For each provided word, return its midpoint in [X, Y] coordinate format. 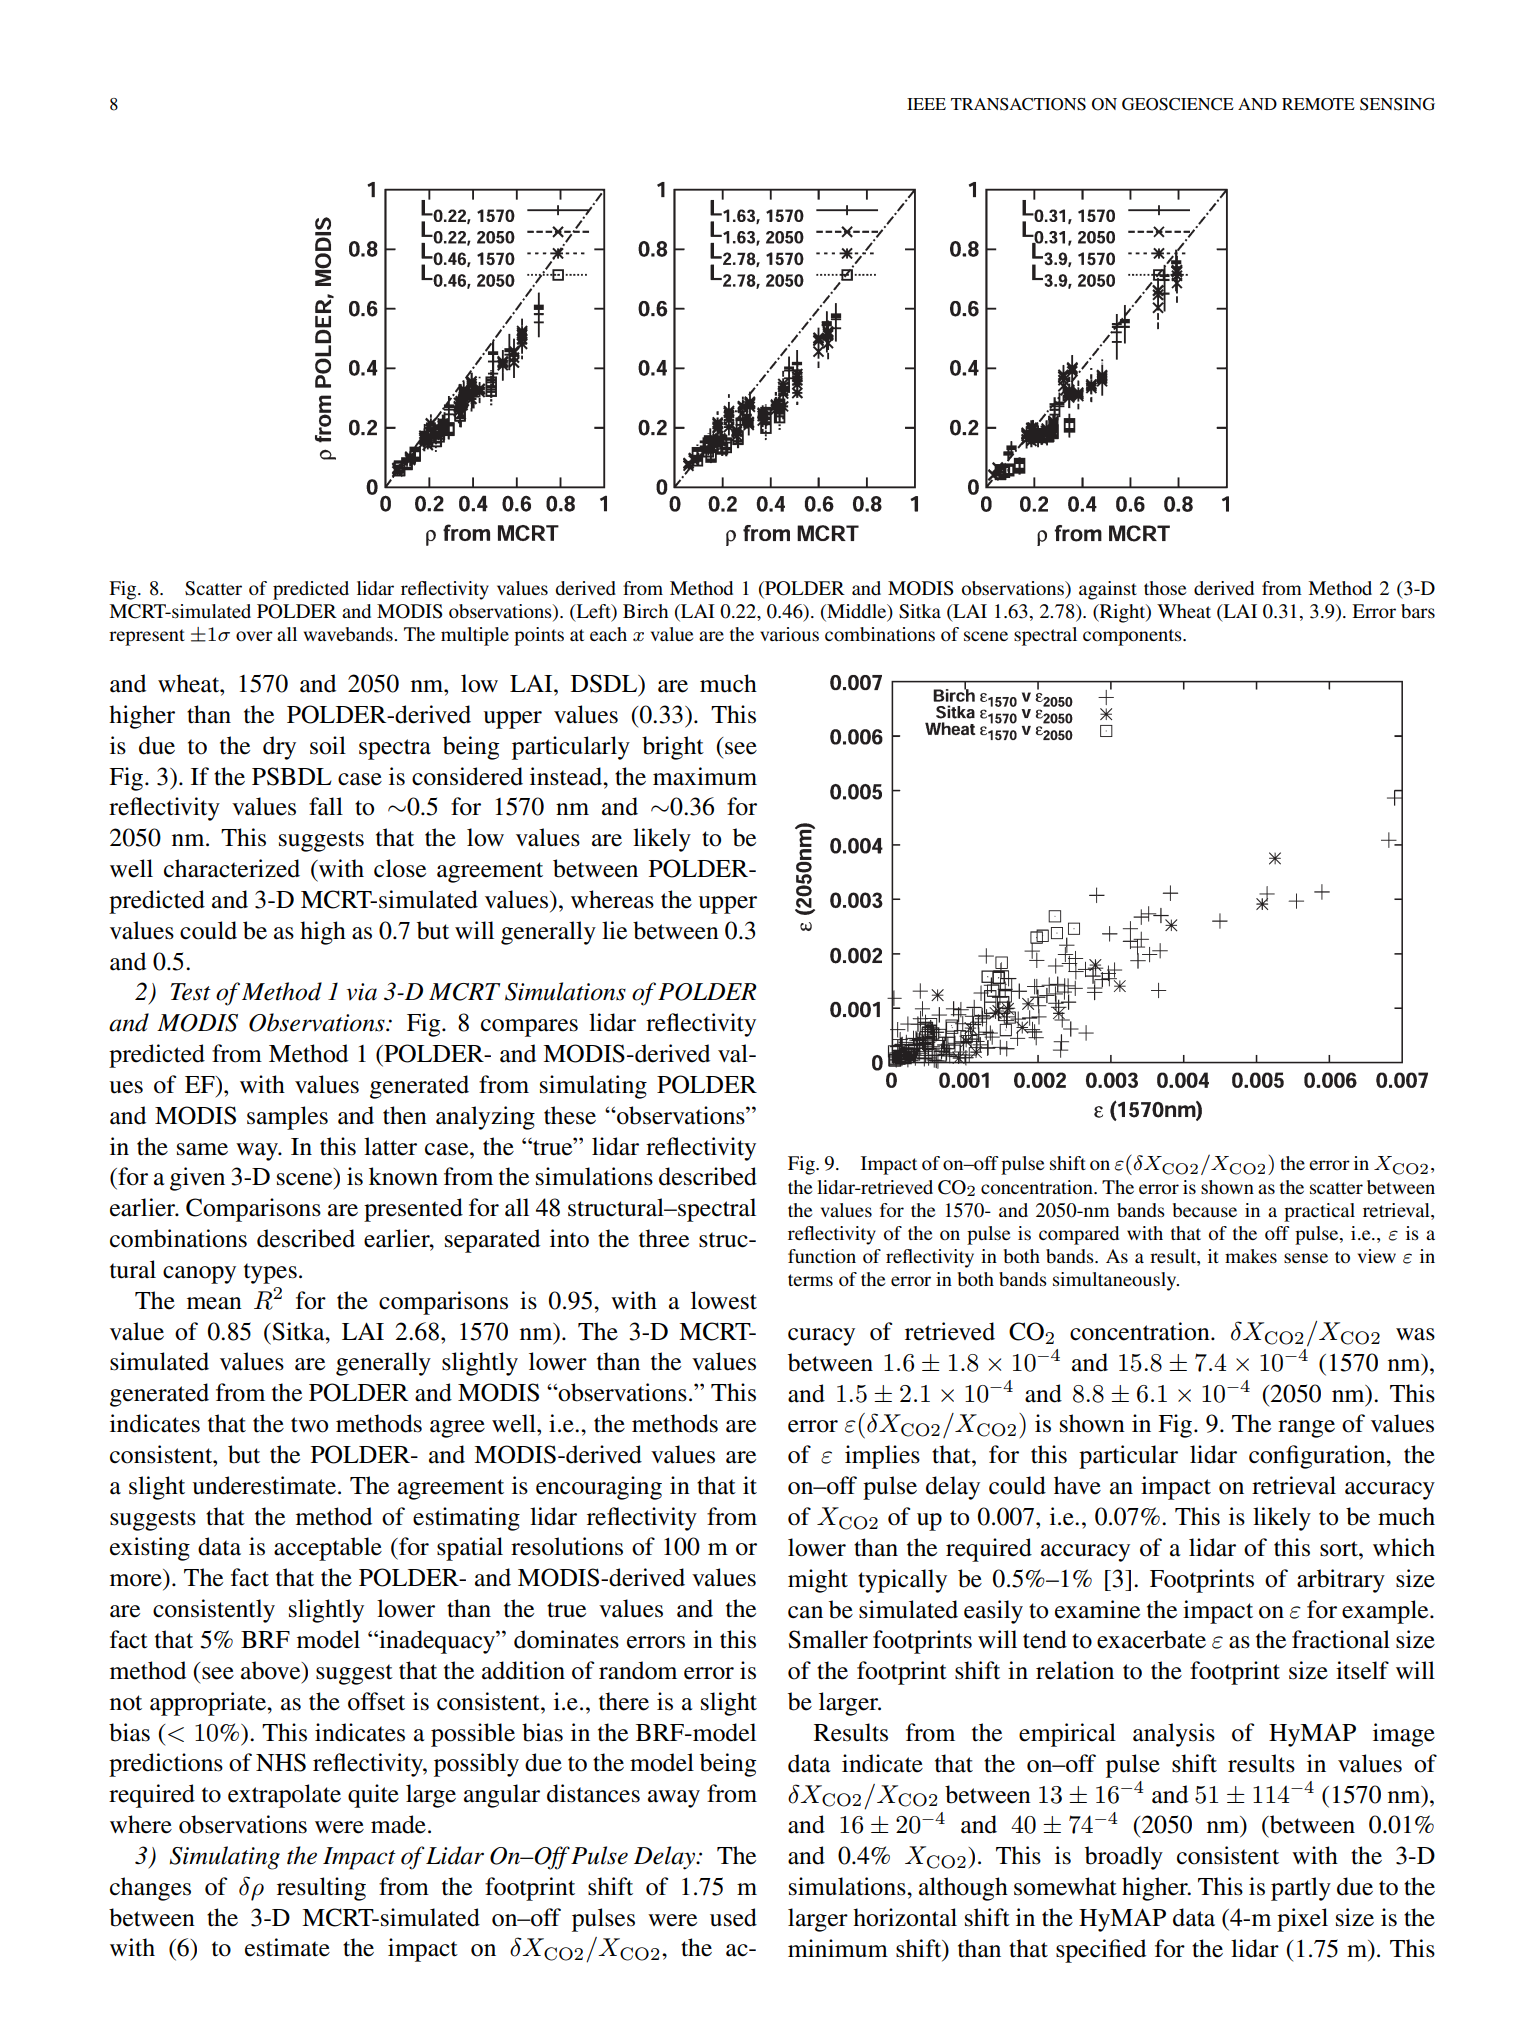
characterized [232, 868]
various [789, 634]
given [197, 1179]
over [254, 636]
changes [150, 1889]
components [1133, 637]
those [1165, 588]
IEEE [926, 104]
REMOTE [1318, 104]
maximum [705, 776]
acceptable [328, 1549]
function [822, 1256]
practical [1319, 1212]
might [818, 1581]
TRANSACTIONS [1018, 104]
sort [1340, 1549]
